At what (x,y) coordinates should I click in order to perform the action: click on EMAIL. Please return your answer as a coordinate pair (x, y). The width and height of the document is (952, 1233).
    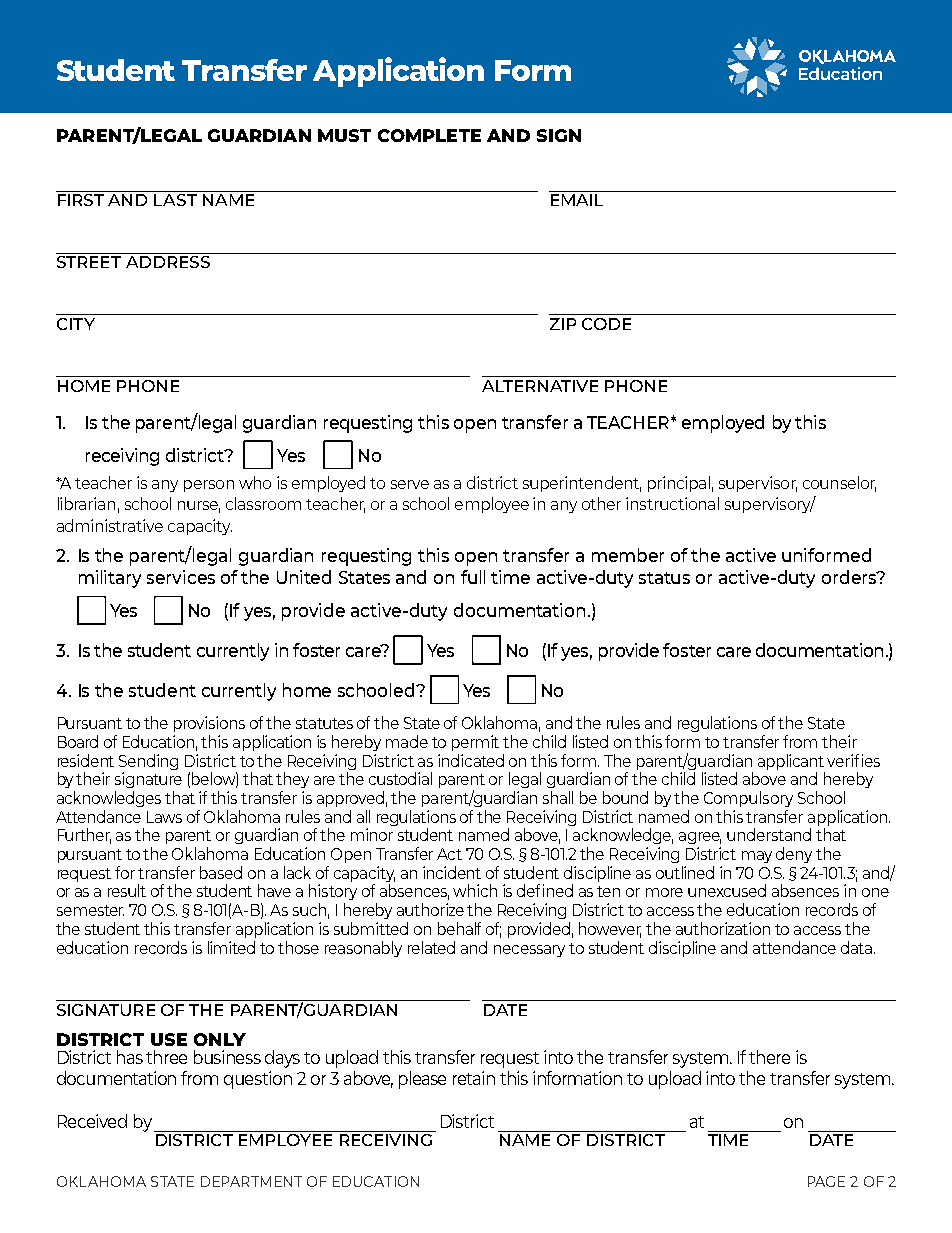
    Looking at the image, I should click on (577, 200).
